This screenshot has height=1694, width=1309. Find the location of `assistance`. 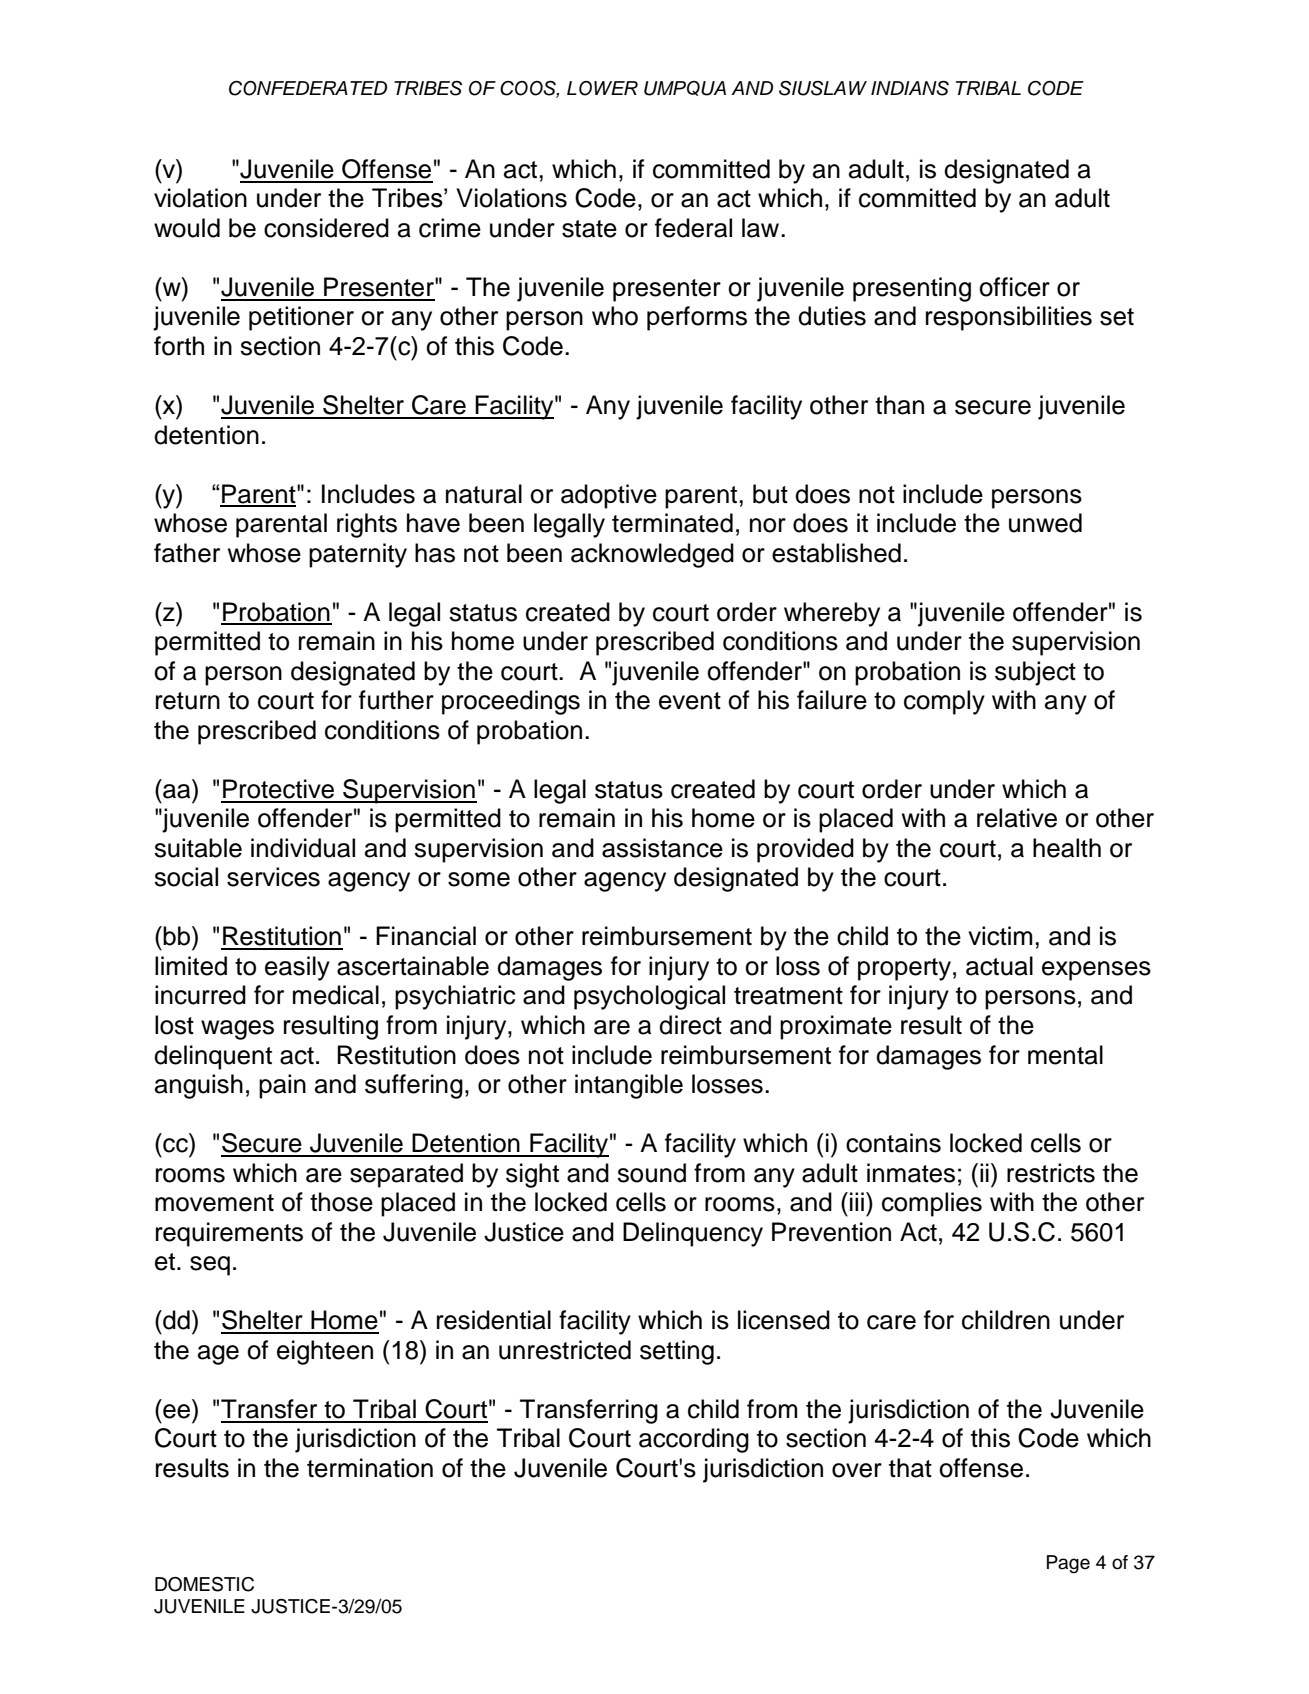

assistance is located at coordinates (662, 848).
